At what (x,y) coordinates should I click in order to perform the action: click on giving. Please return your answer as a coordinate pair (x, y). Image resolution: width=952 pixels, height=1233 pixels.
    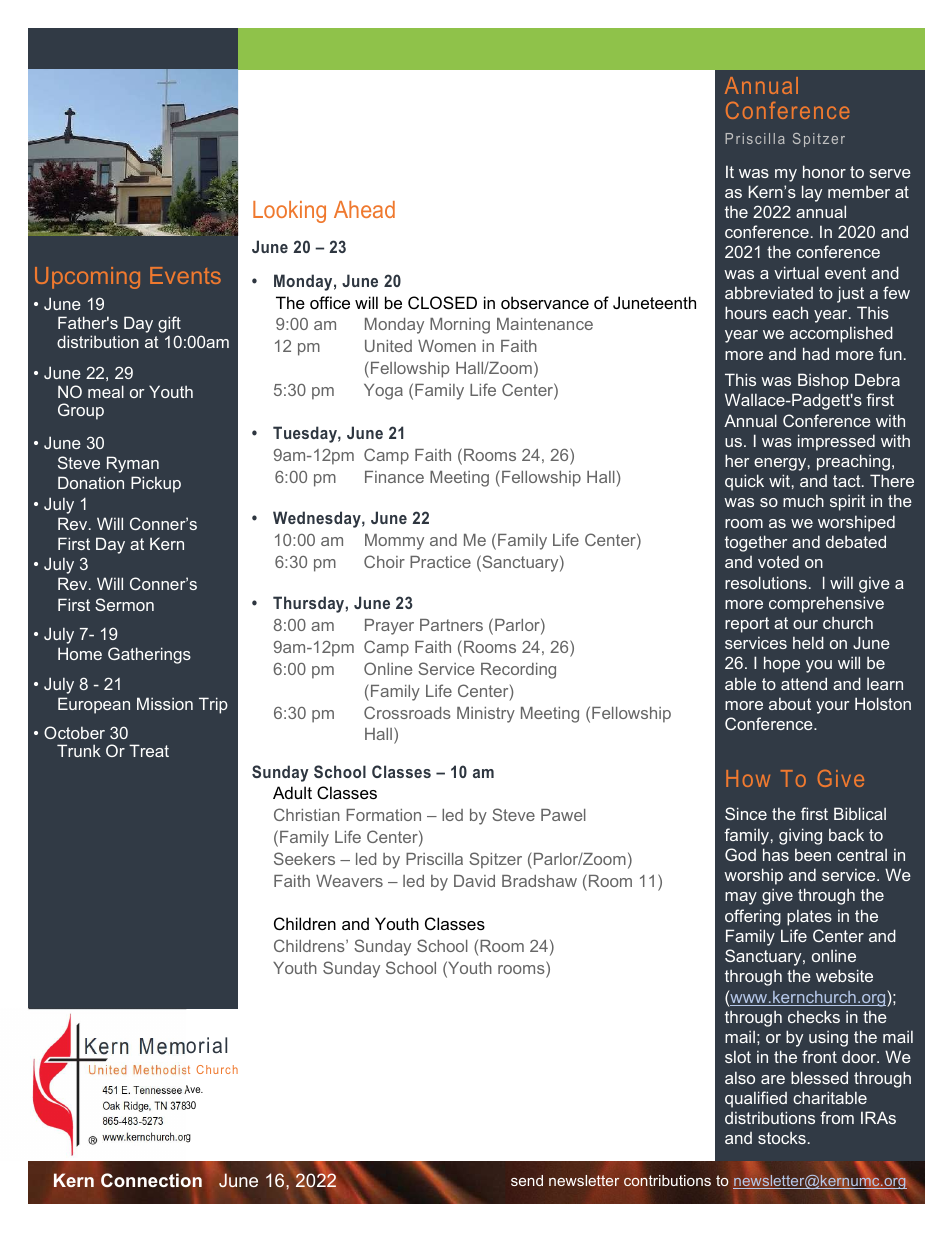
    Looking at the image, I should click on (800, 836).
